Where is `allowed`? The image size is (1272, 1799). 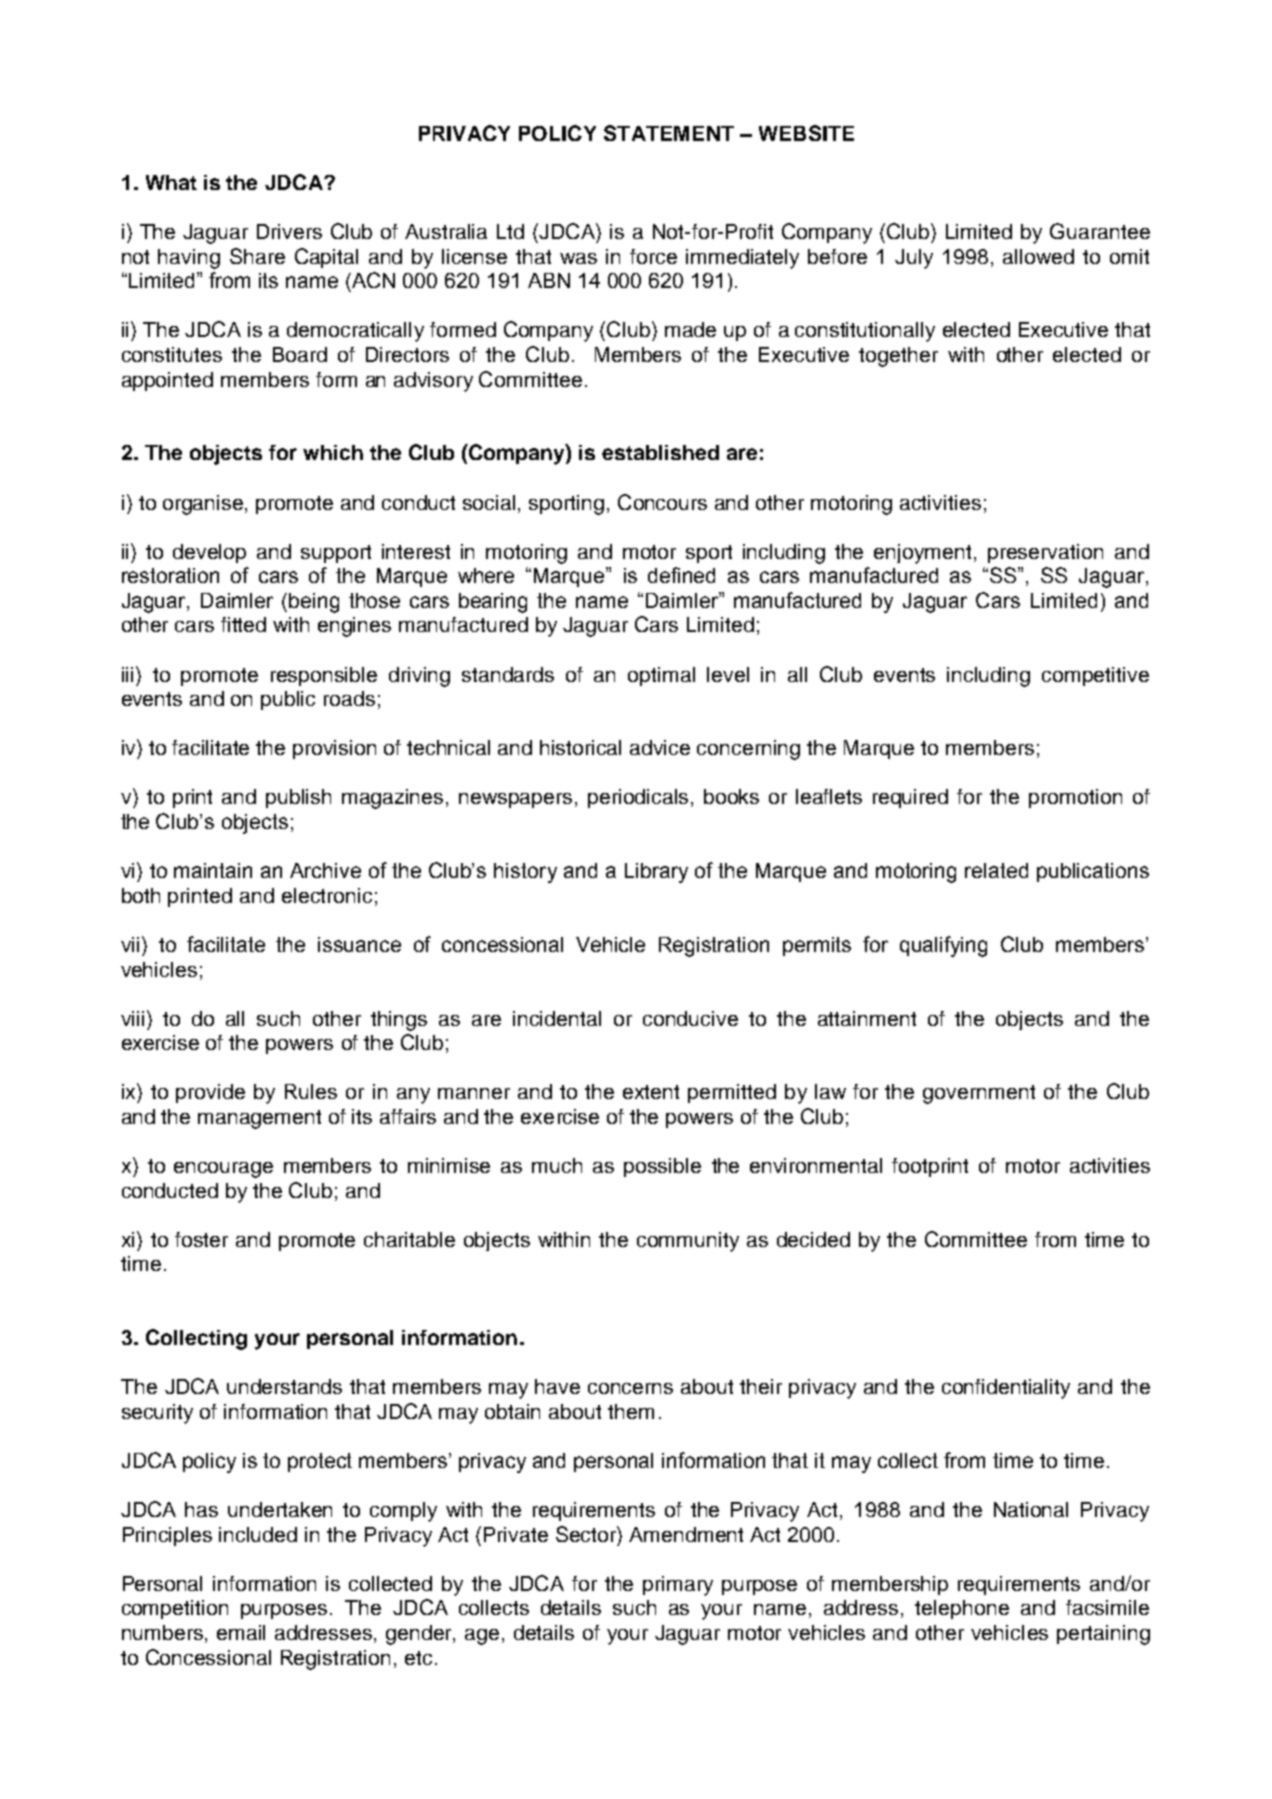 allowed is located at coordinates (1038, 256).
